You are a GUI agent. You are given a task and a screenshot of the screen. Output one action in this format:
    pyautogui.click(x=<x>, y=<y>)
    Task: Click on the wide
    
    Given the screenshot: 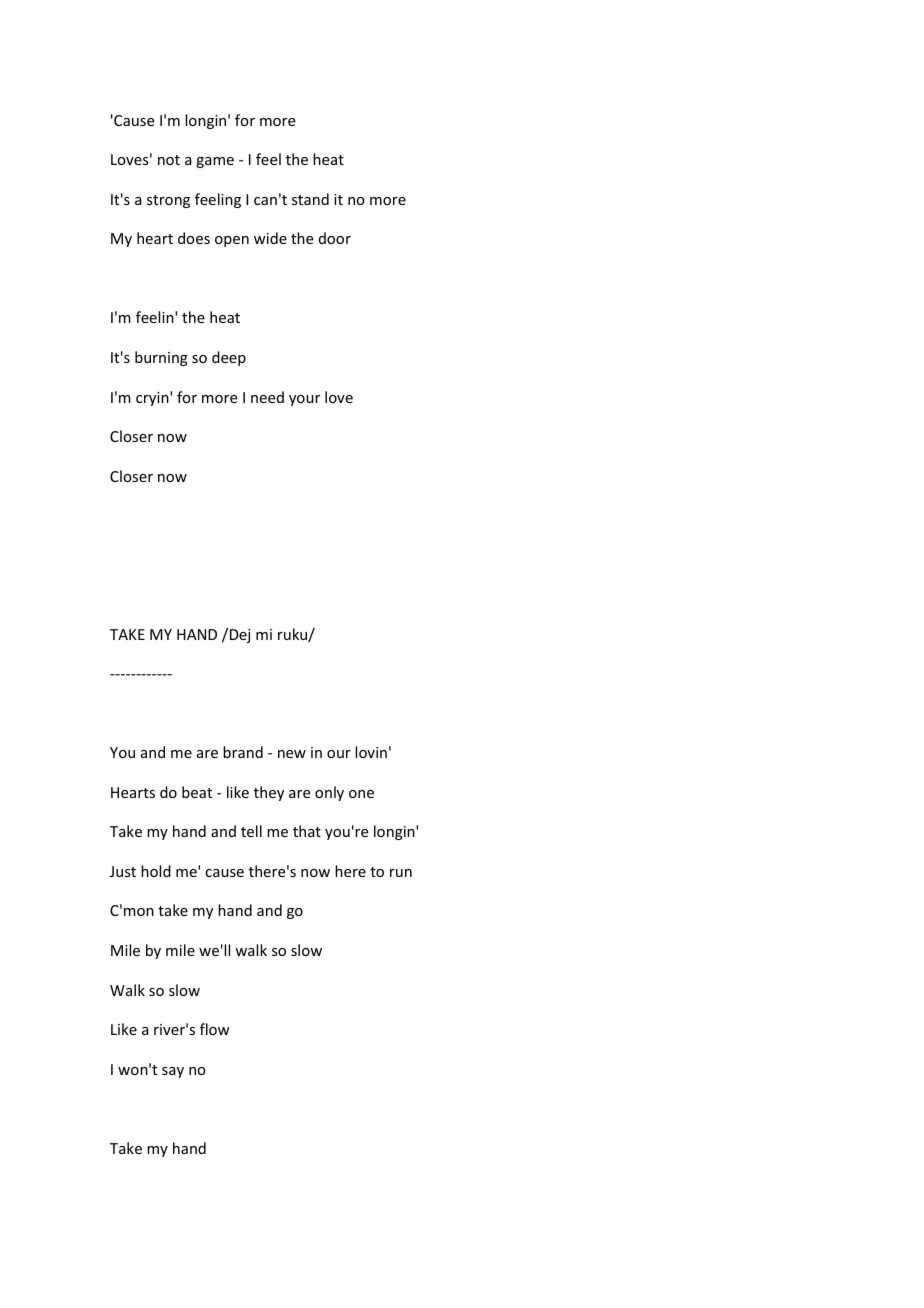 What is the action you would take?
    pyautogui.click(x=270, y=238)
